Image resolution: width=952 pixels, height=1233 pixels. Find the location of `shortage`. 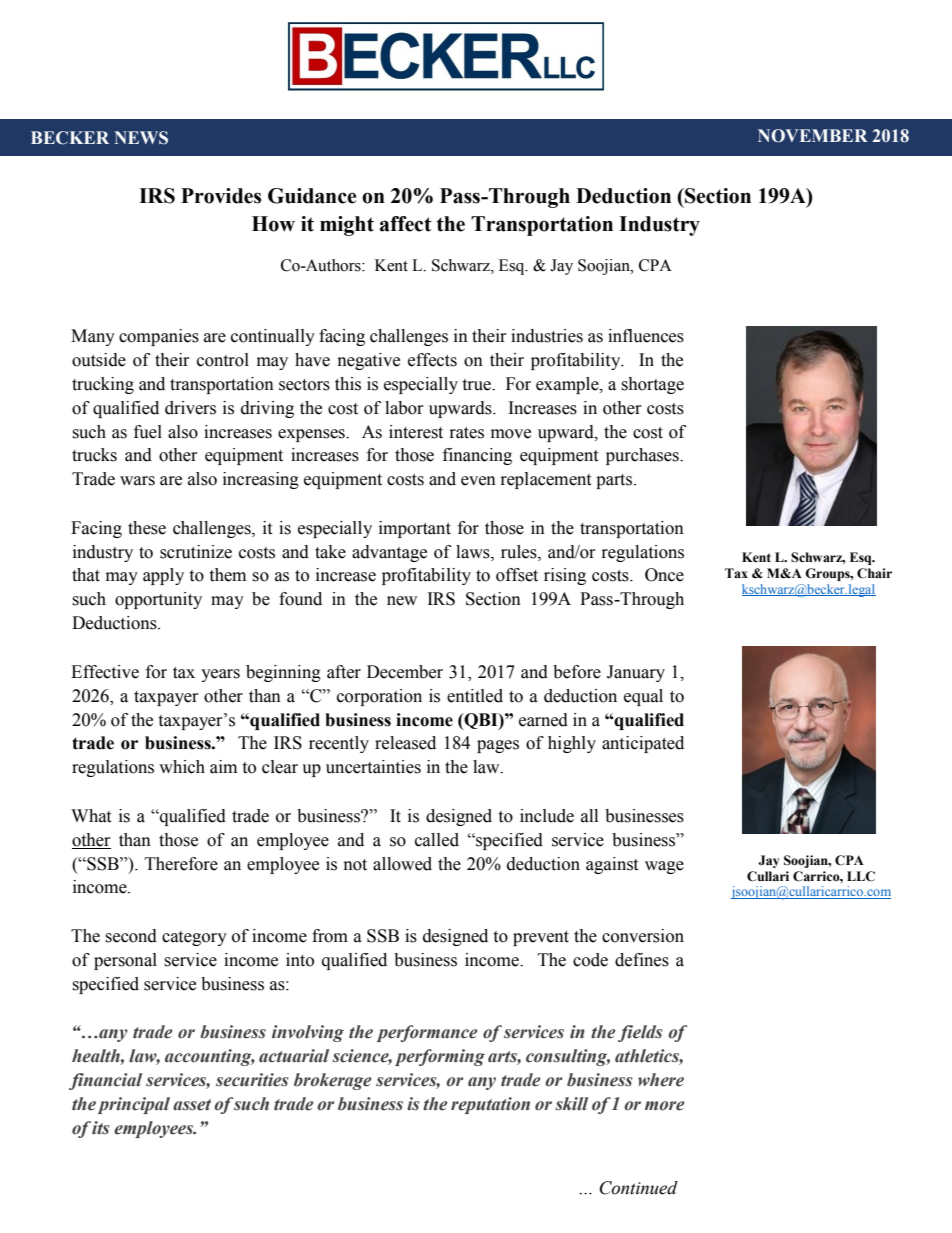

shortage is located at coordinates (652, 385).
